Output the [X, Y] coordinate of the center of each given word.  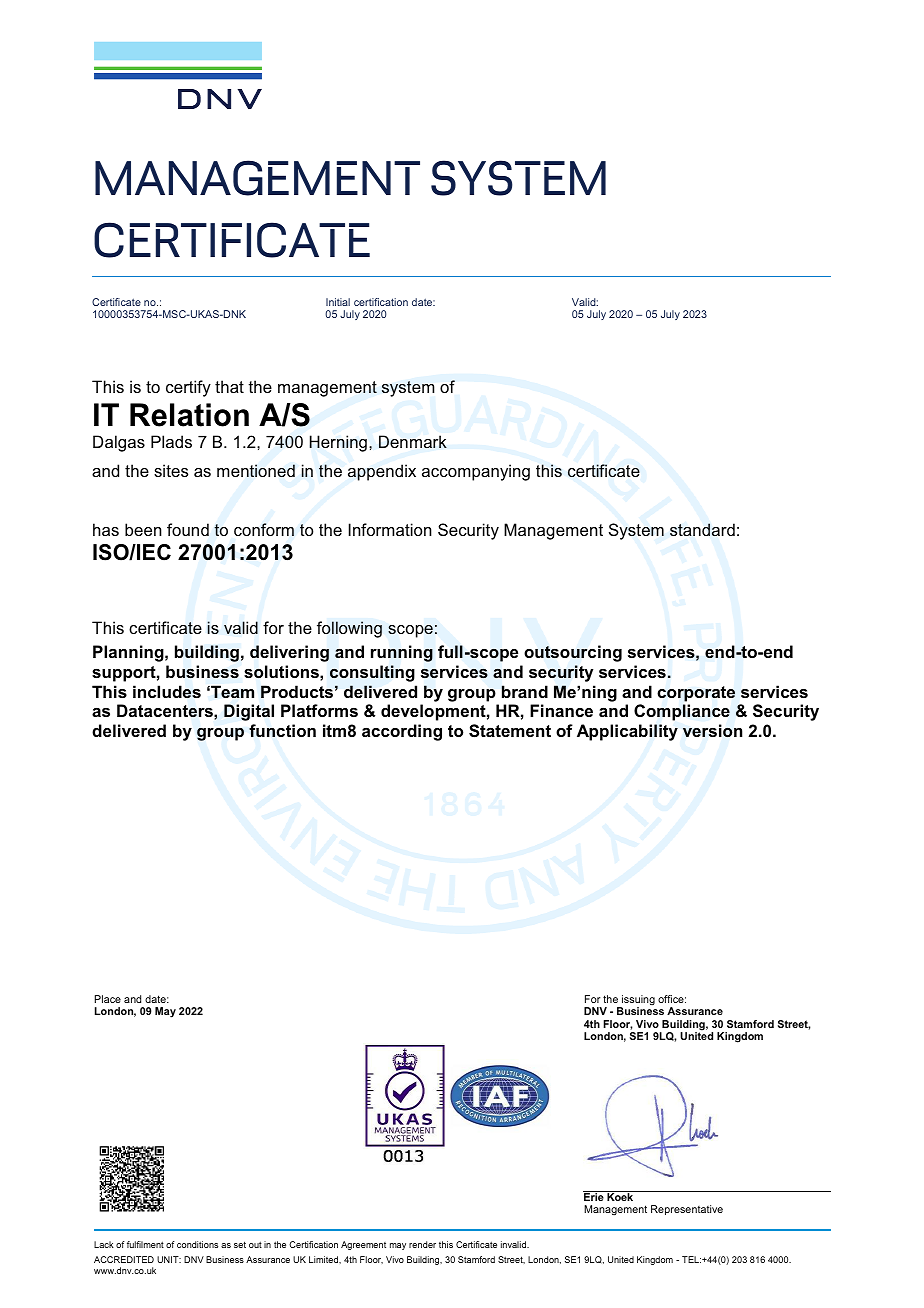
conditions [197, 1244]
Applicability [627, 732]
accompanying [476, 472]
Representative [687, 1210]
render [422, 1244]
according [402, 732]
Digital [249, 712]
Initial [338, 302]
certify [188, 388]
